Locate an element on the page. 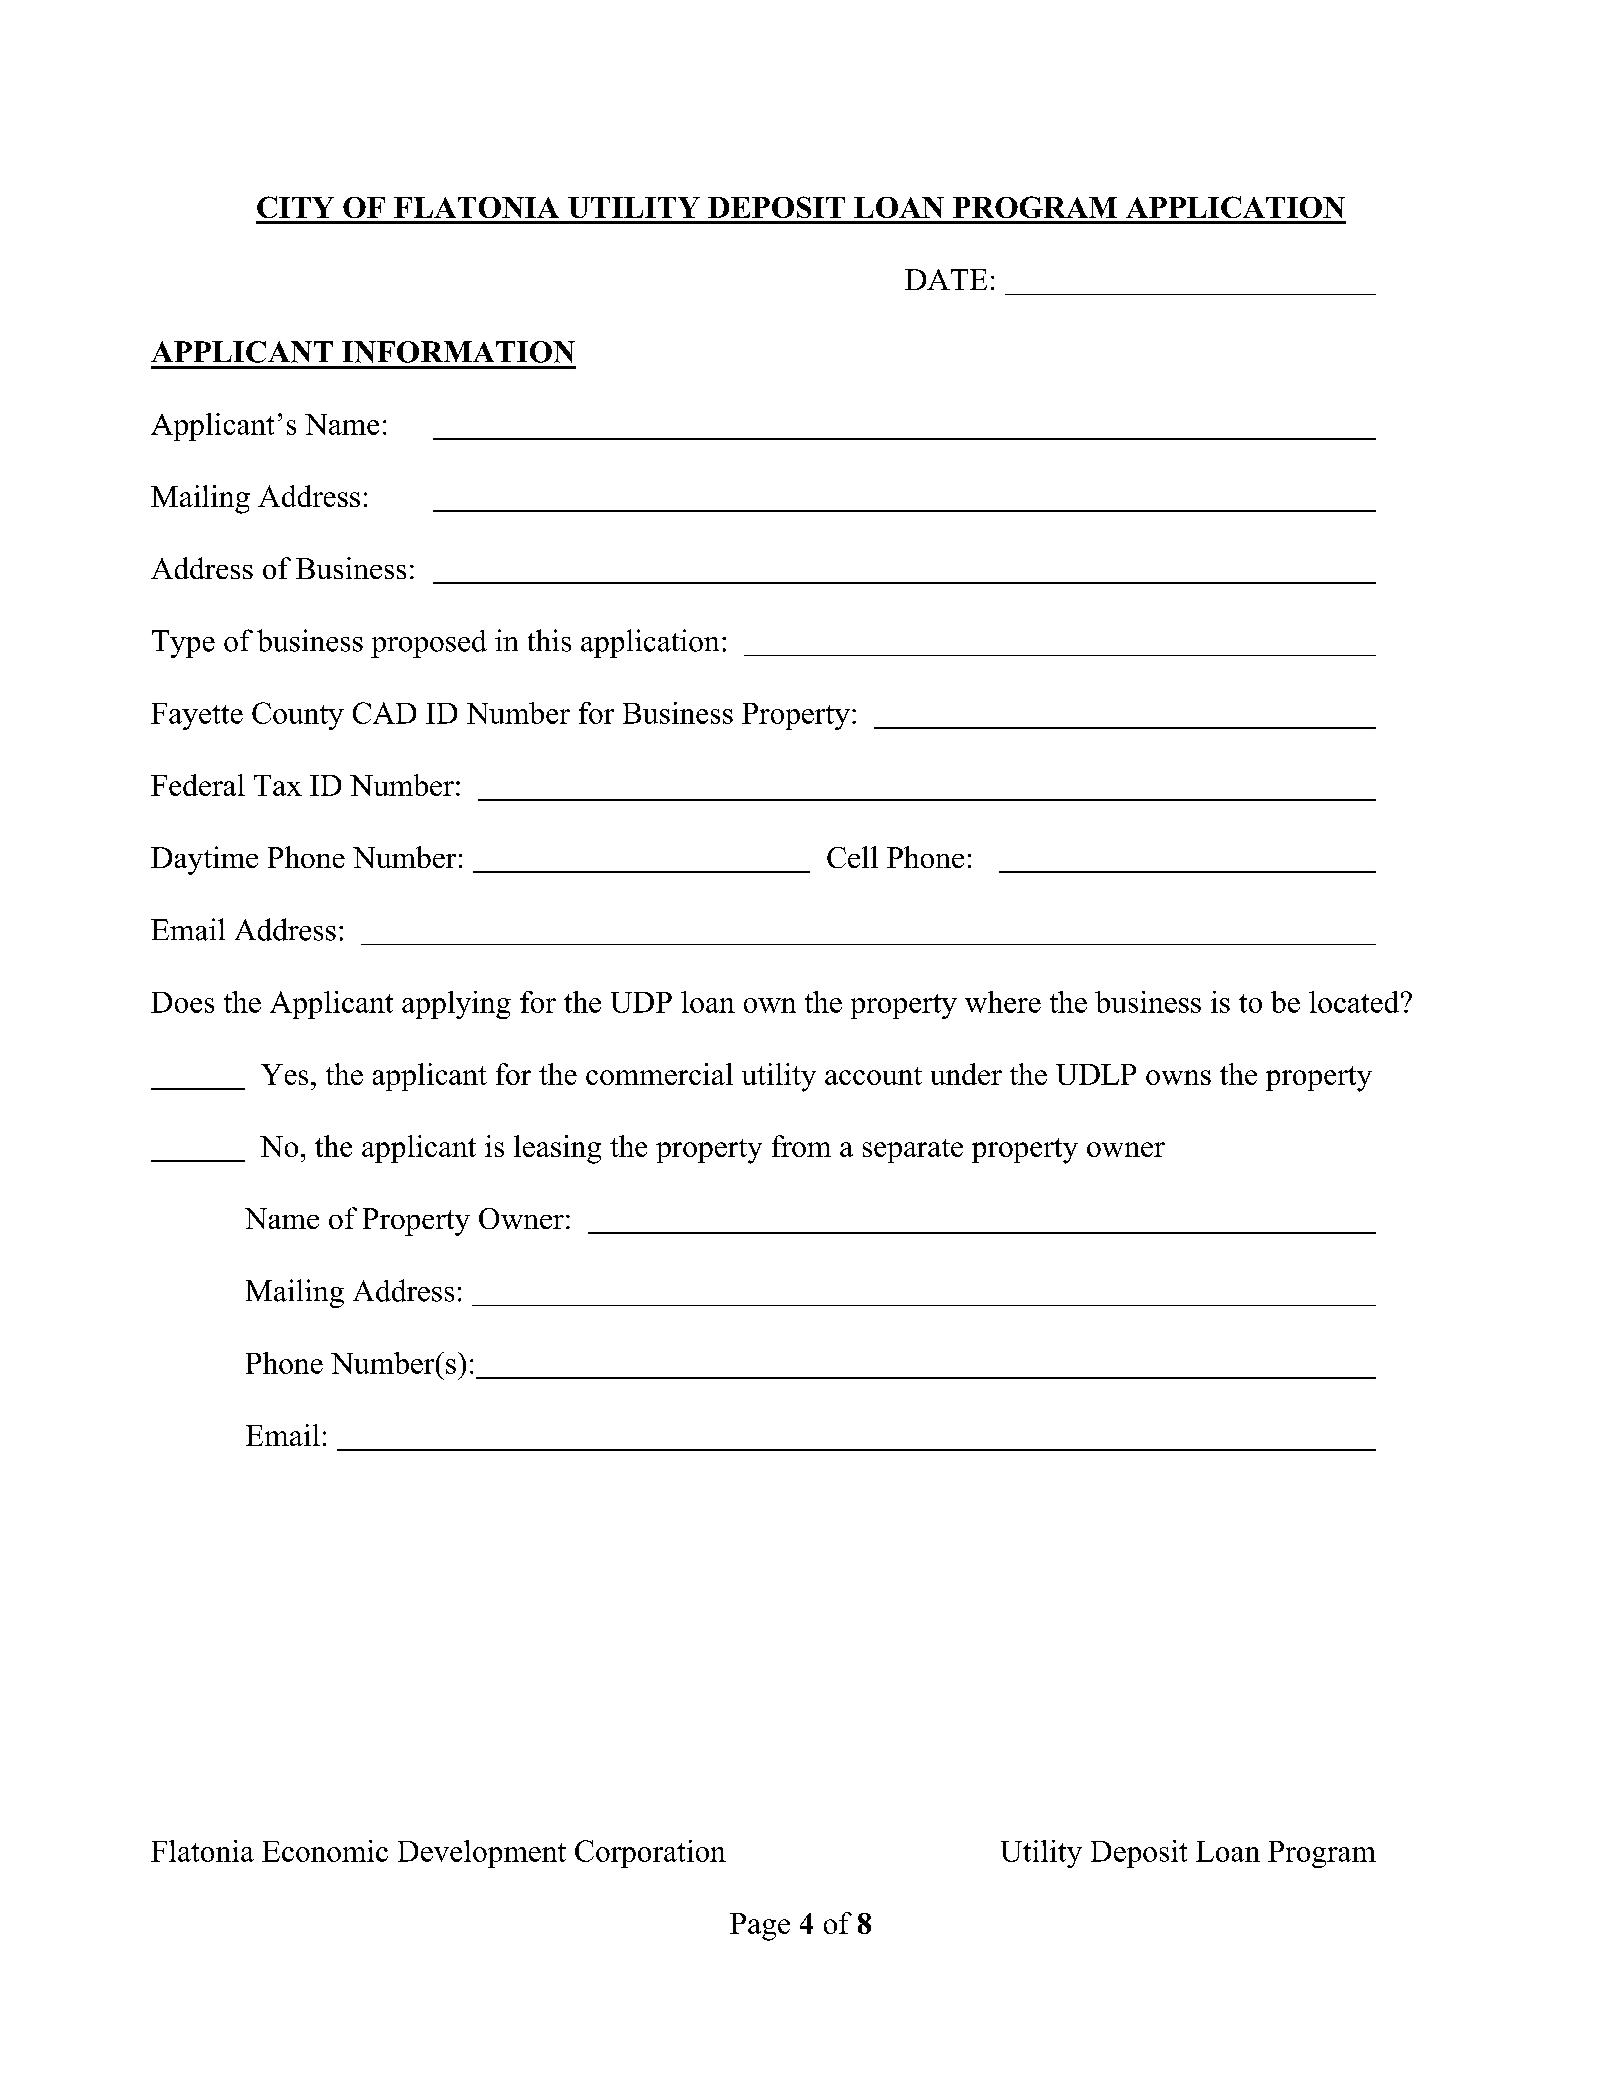 This document has height=2073, width=1602. under is located at coordinates (966, 1074).
